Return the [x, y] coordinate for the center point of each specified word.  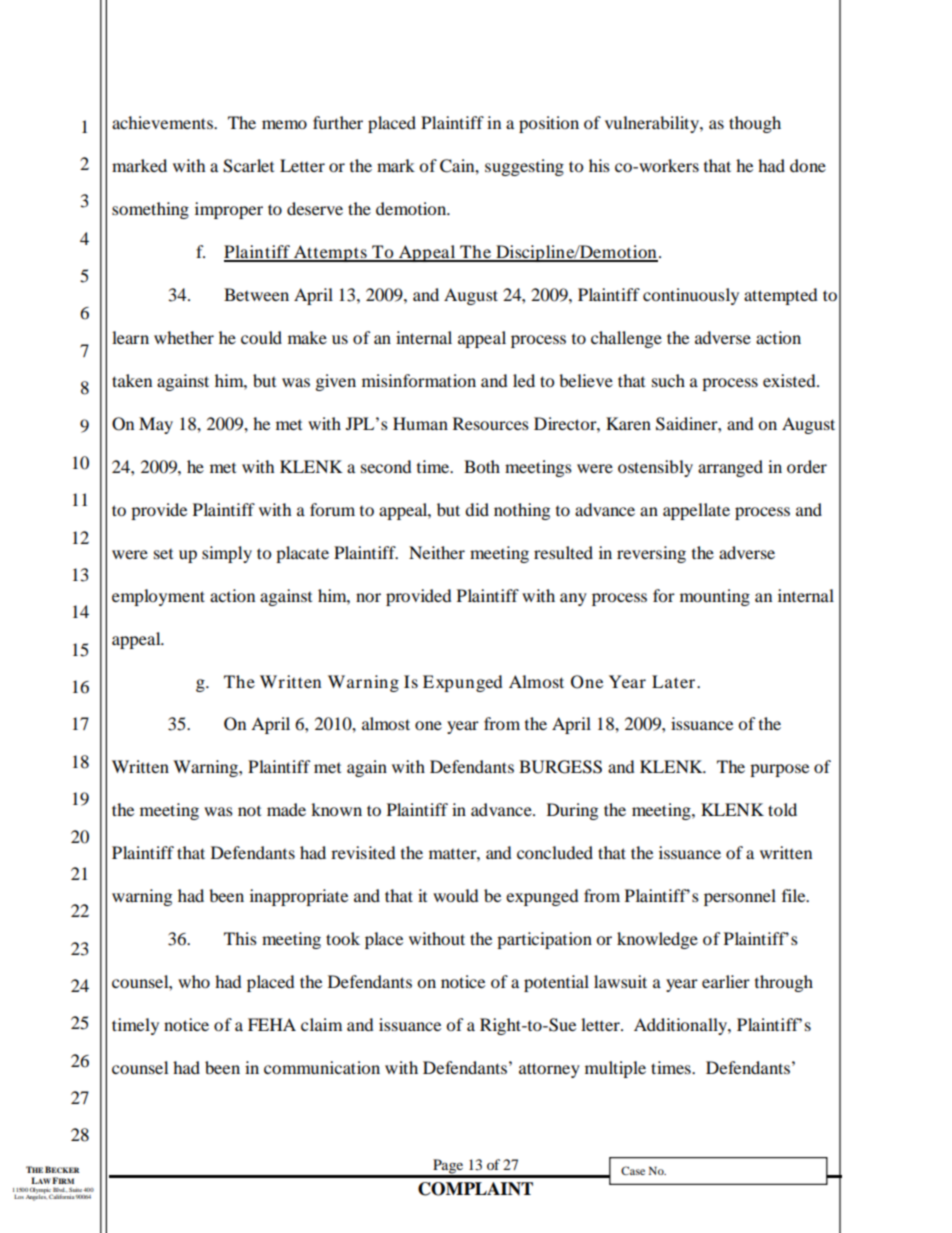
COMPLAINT [475, 1189]
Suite [76, 1189]
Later [675, 681]
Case [633, 1170]
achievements [163, 122]
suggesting [524, 167]
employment [158, 597]
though [755, 124]
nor [368, 597]
